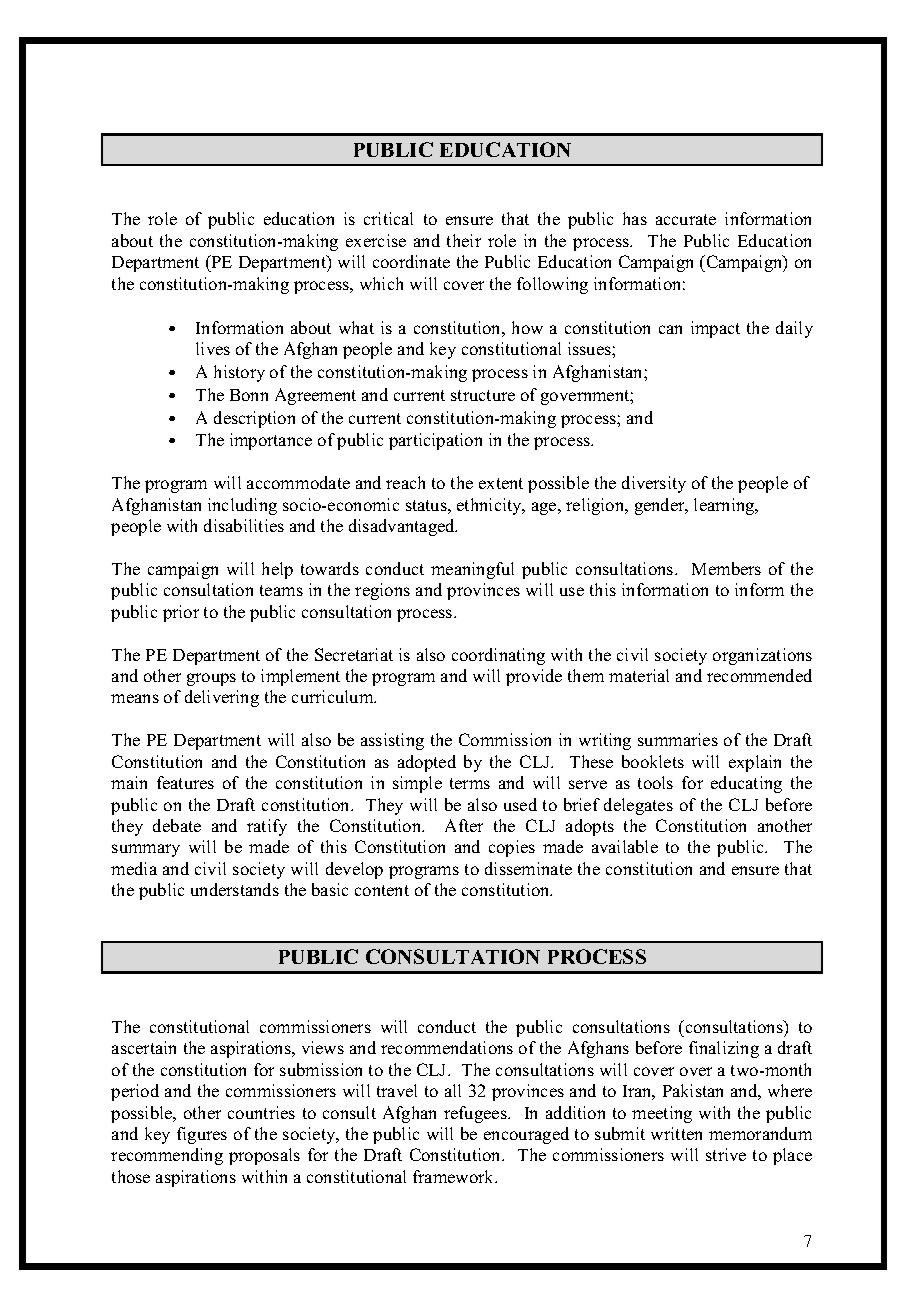  What do you see at coordinates (464, 240) in the page?
I see `their` at bounding box center [464, 240].
